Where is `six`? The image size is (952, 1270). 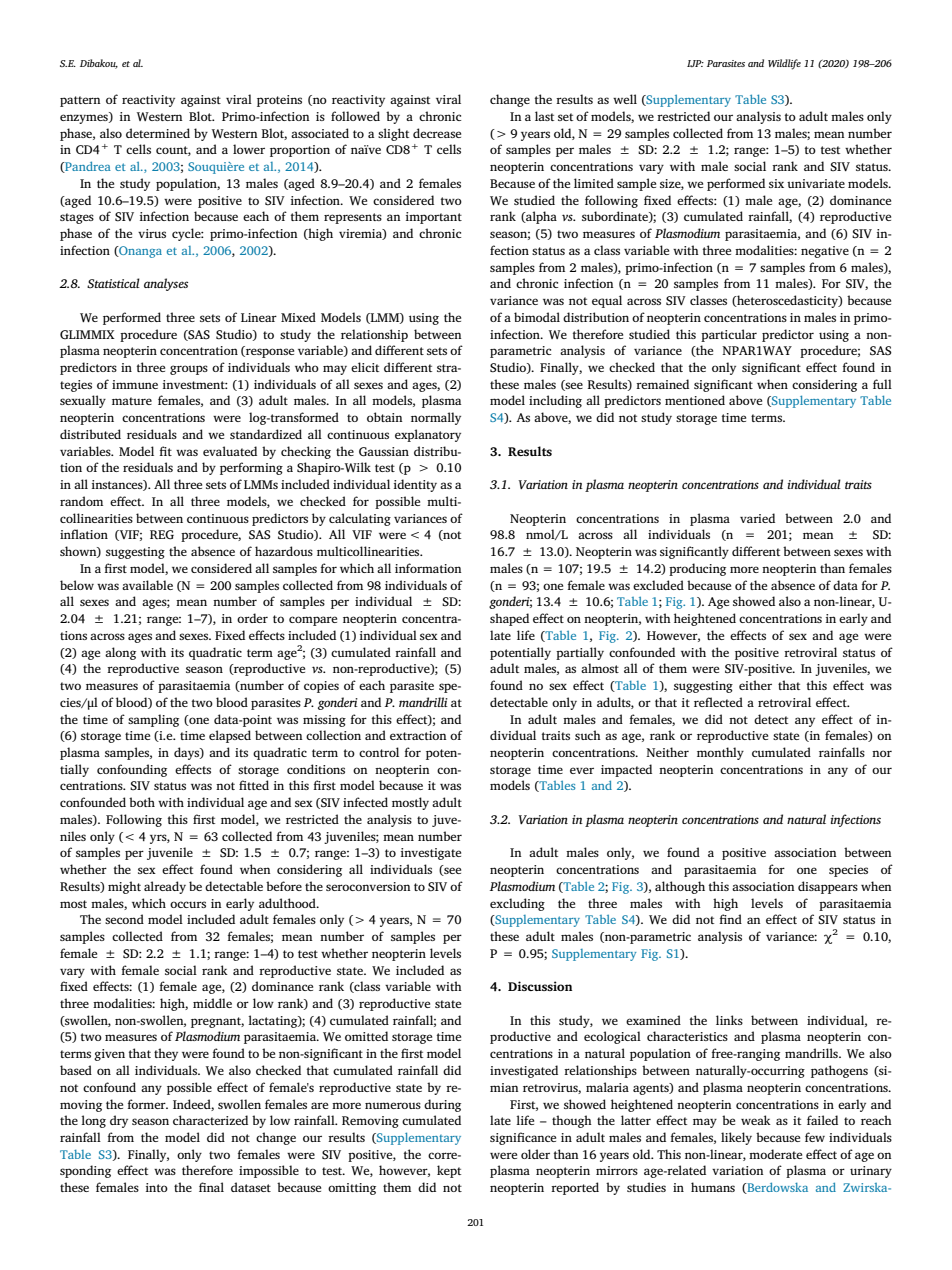
six is located at coordinates (776, 183).
